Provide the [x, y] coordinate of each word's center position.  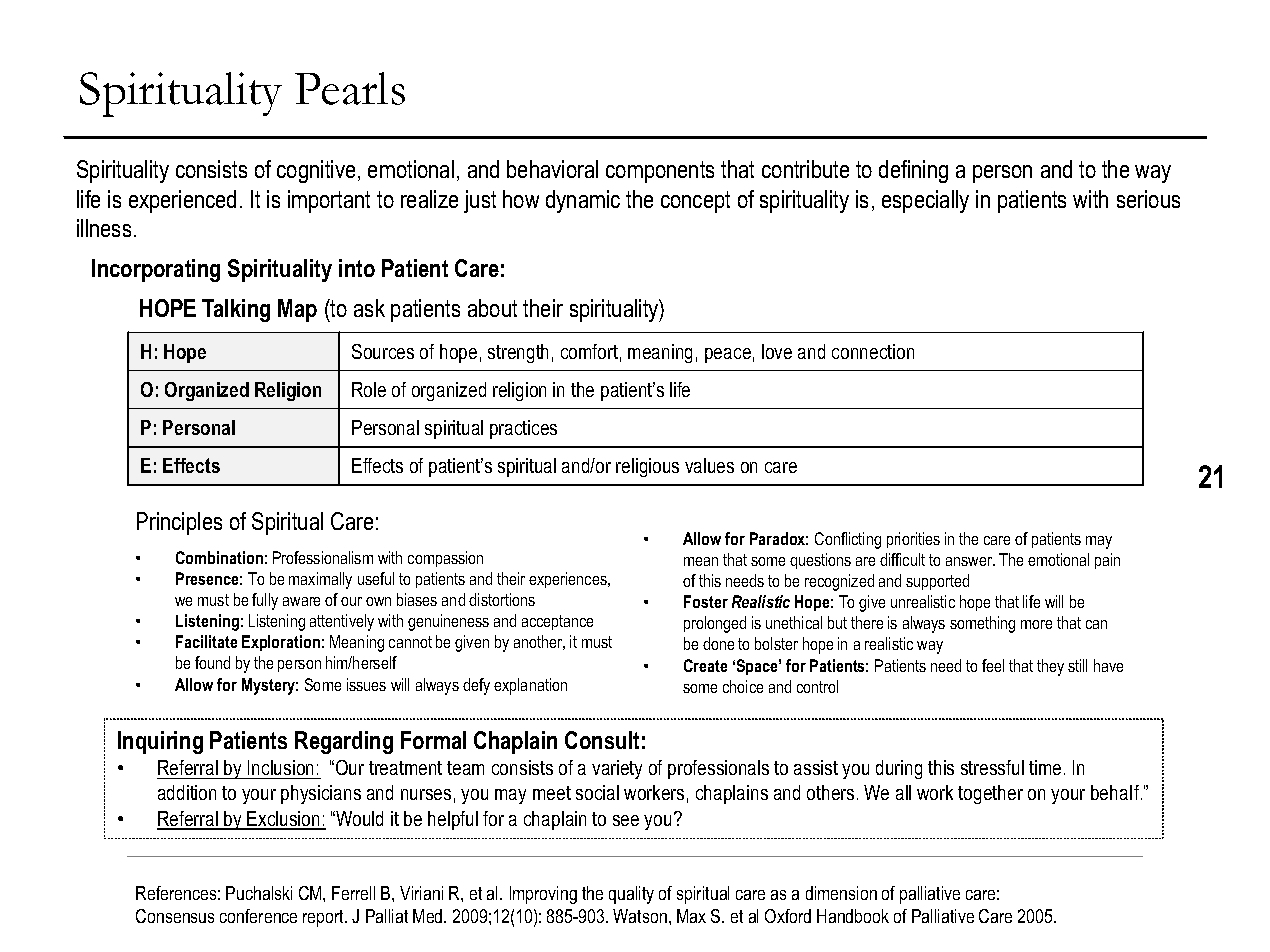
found [212, 662]
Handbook [853, 916]
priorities [913, 540]
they [1050, 667]
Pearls [350, 88]
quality [631, 895]
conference [258, 916]
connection [873, 351]
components [660, 172]
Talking [236, 310]
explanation [530, 686]
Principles [179, 523]
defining [913, 171]
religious [647, 467]
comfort [589, 351]
